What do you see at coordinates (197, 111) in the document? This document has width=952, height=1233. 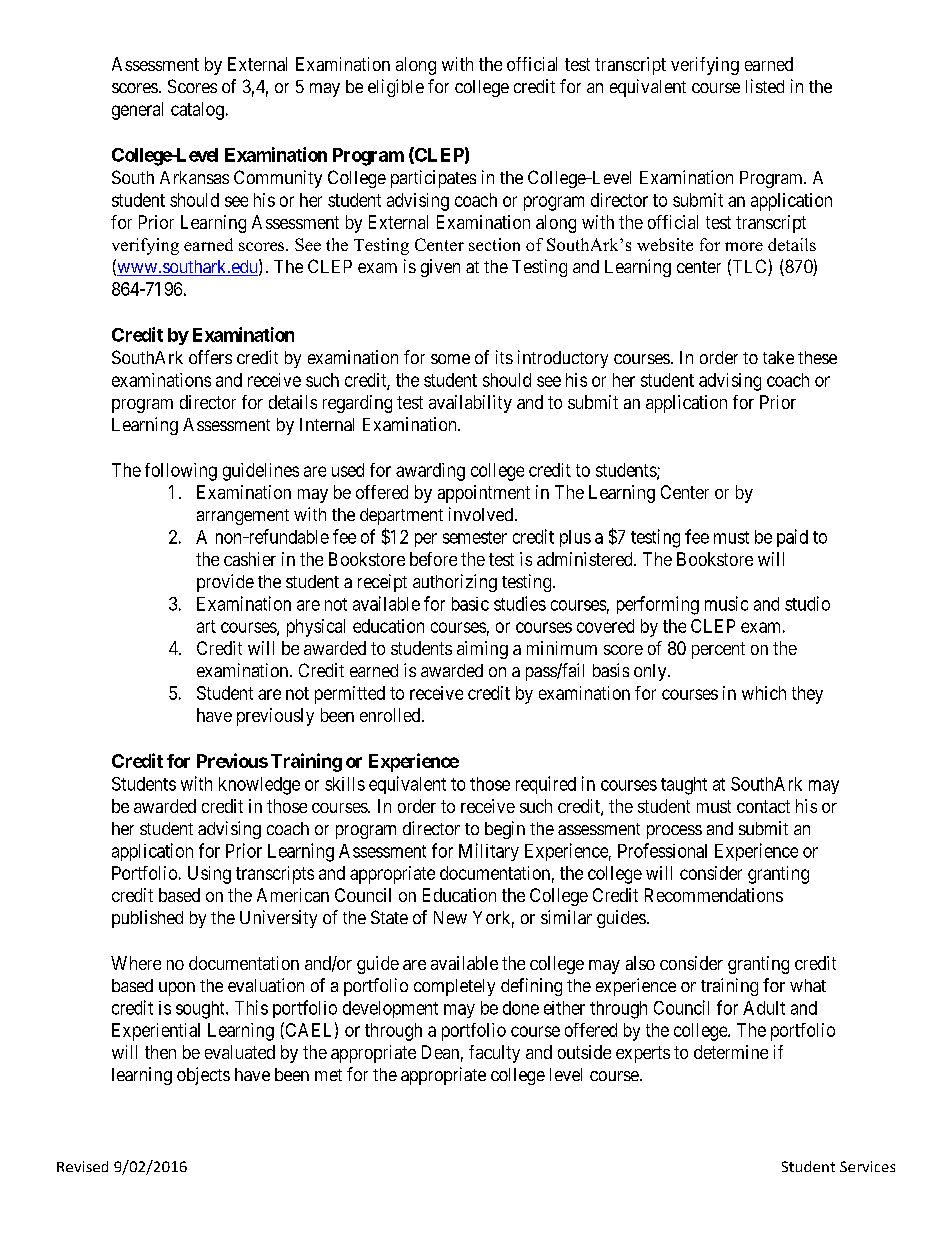 I see `catalog` at bounding box center [197, 111].
